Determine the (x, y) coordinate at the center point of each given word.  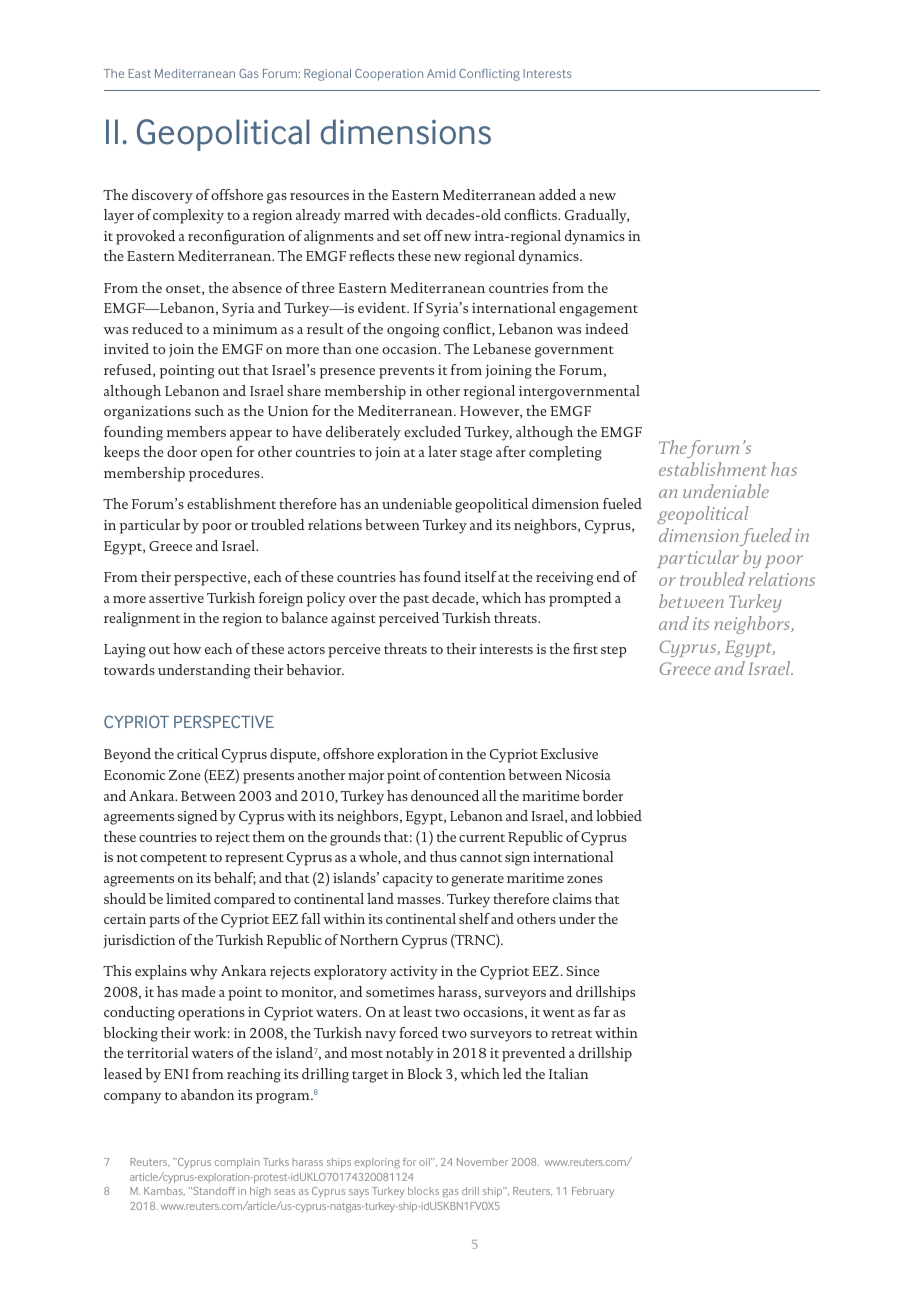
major (366, 777)
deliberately (363, 433)
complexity (188, 216)
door (182, 451)
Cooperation (389, 75)
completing (565, 453)
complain (237, 1163)
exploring (377, 1163)
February (593, 1192)
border (602, 795)
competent (173, 860)
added (557, 194)
